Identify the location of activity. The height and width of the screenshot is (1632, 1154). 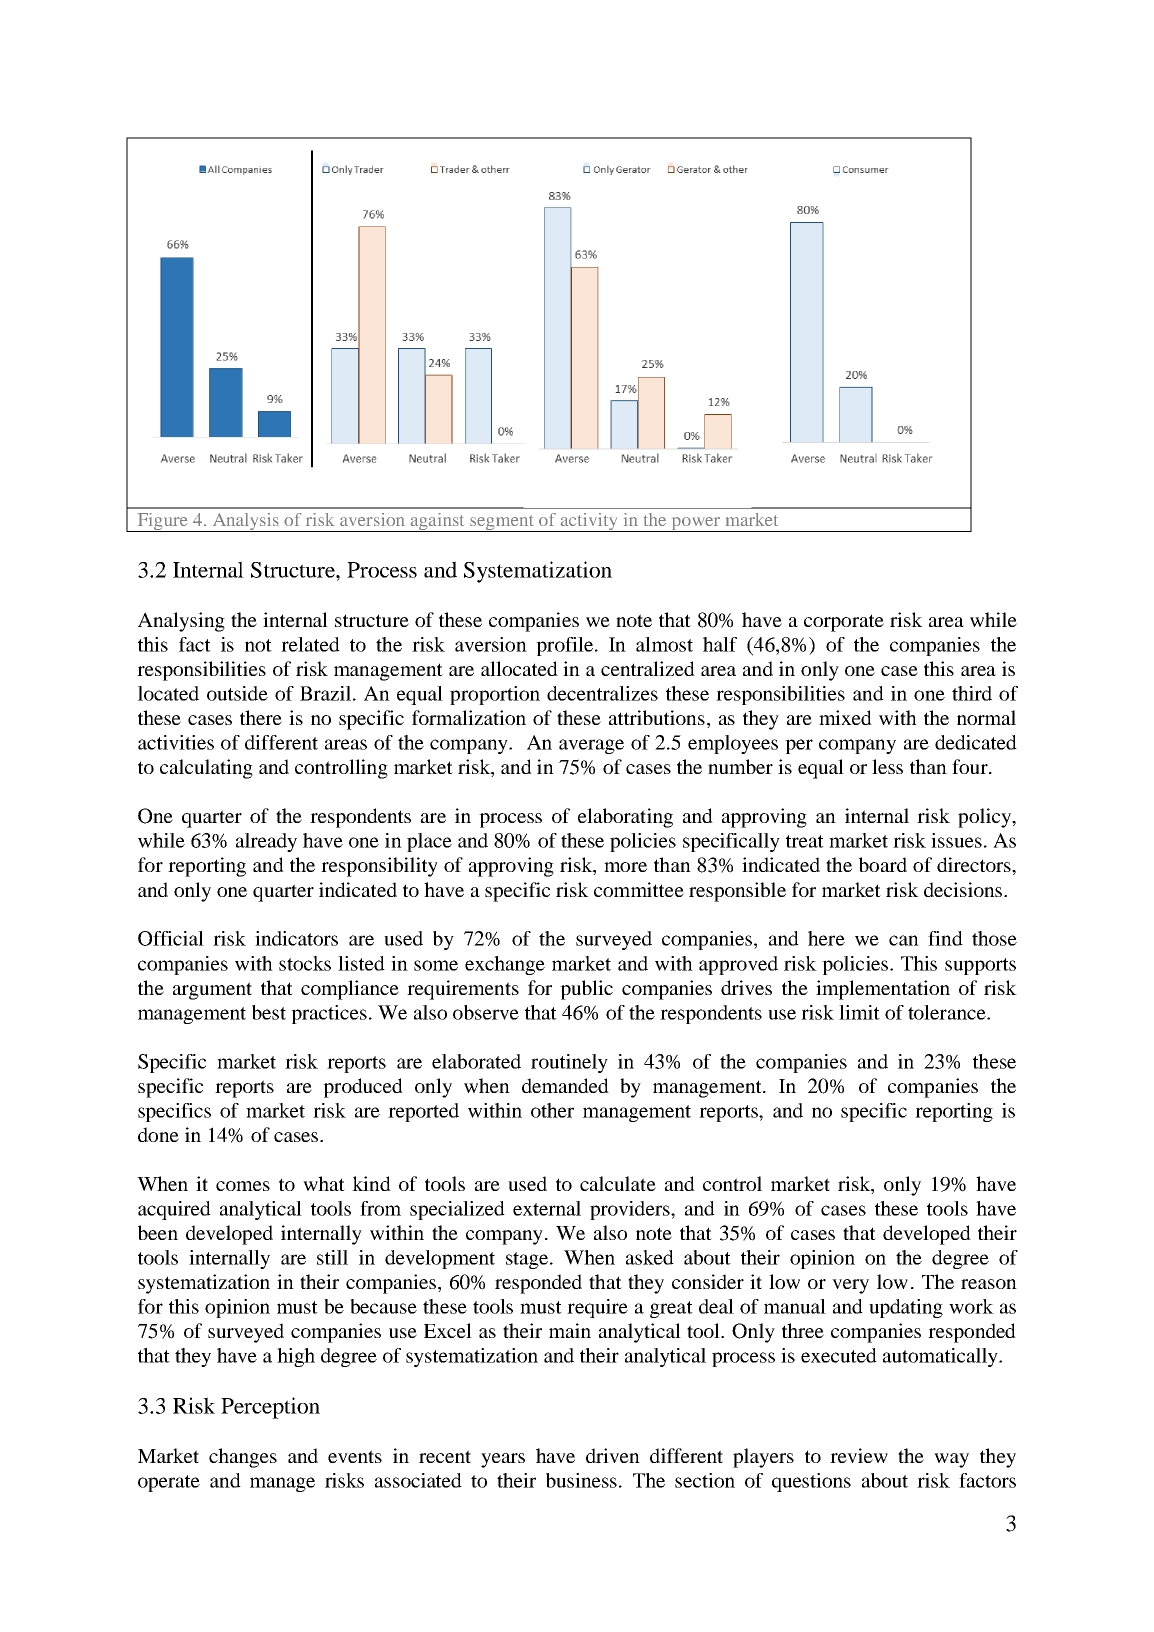
(590, 522).
